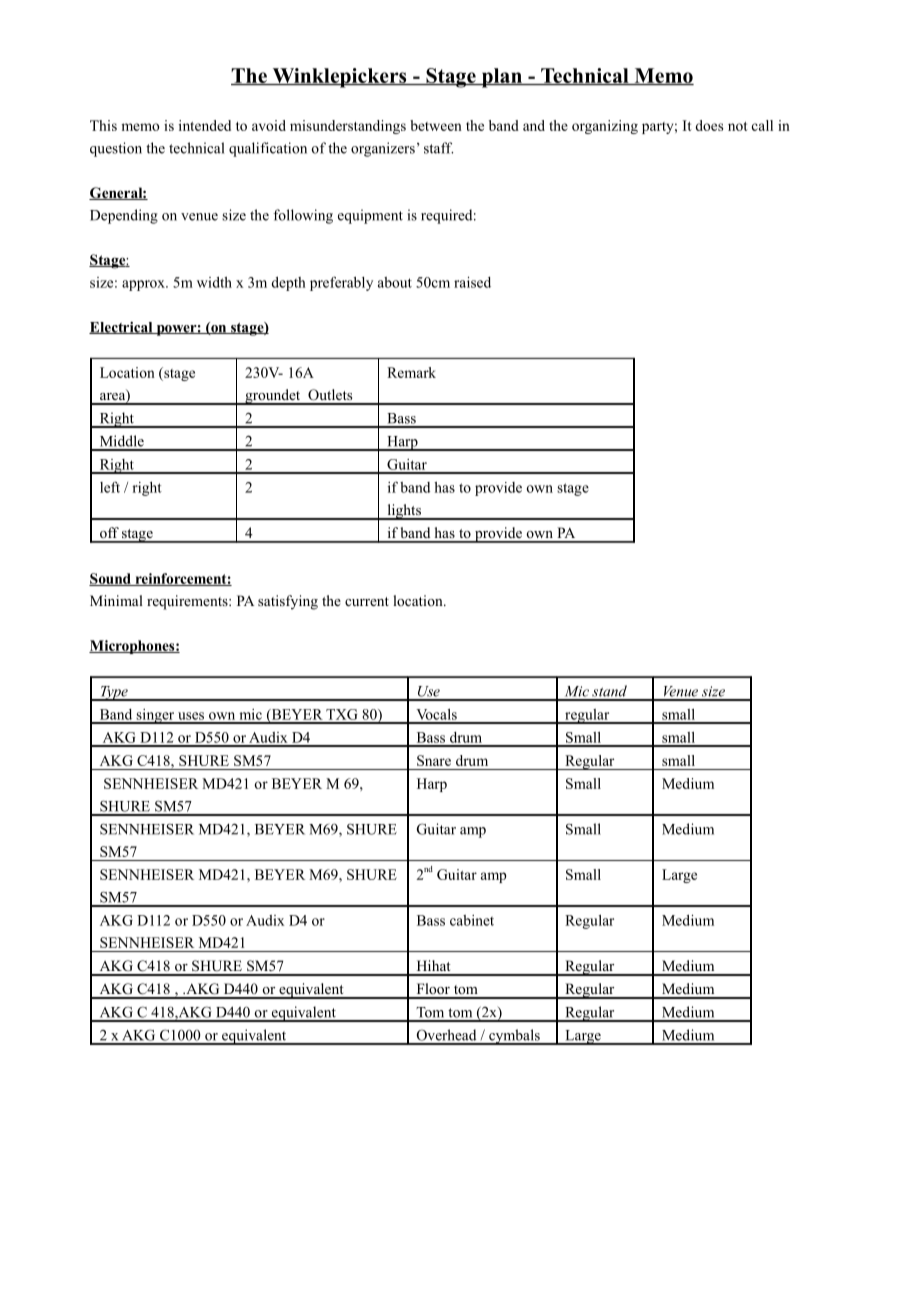 This page has height=1308, width=924. Describe the element at coordinates (144, 285) in the page. I see `approx` at that location.
